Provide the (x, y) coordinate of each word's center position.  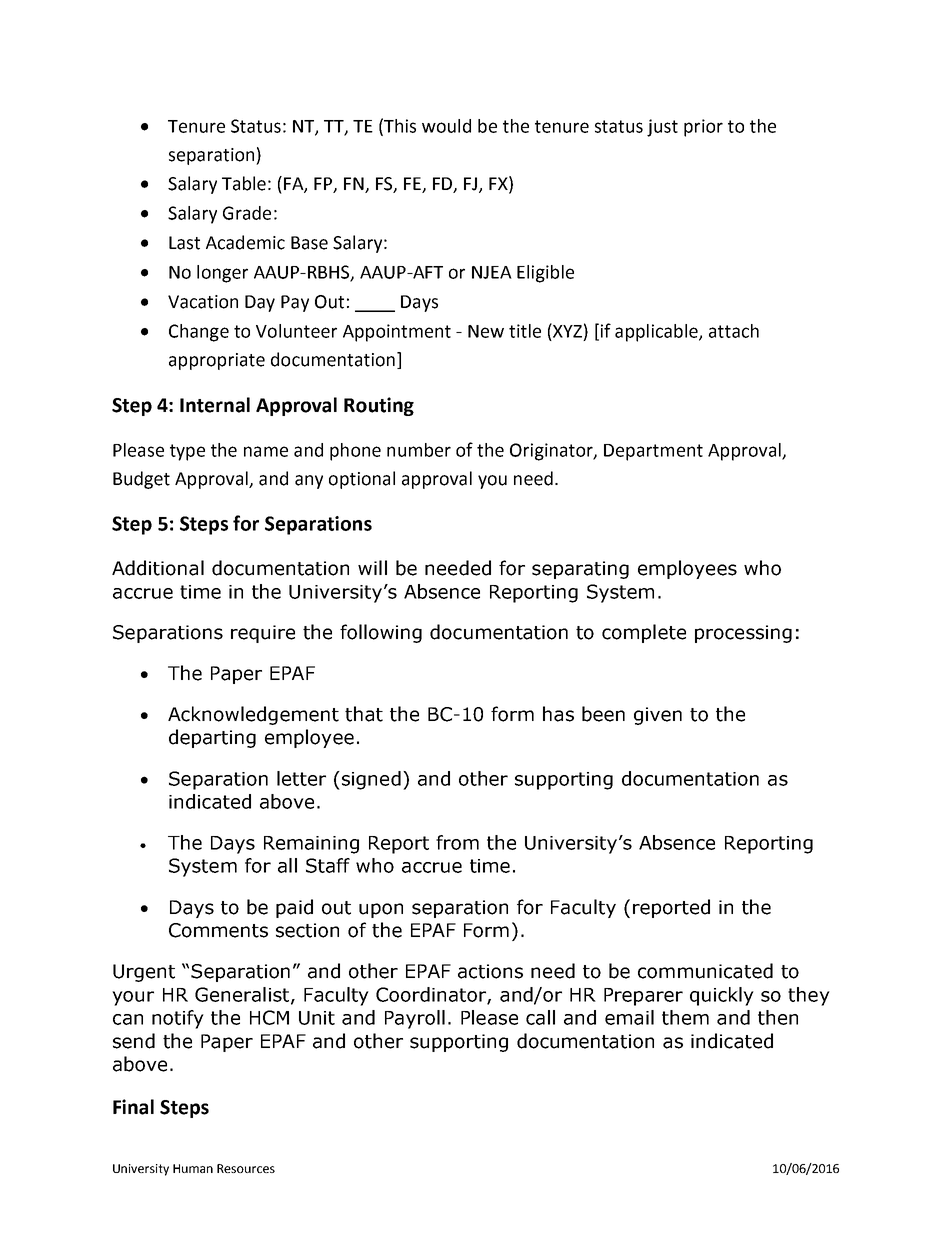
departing (212, 738)
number (419, 450)
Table (244, 183)
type (187, 452)
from (457, 842)
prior (703, 128)
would (446, 126)
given (658, 716)
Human (193, 1168)
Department (653, 452)
